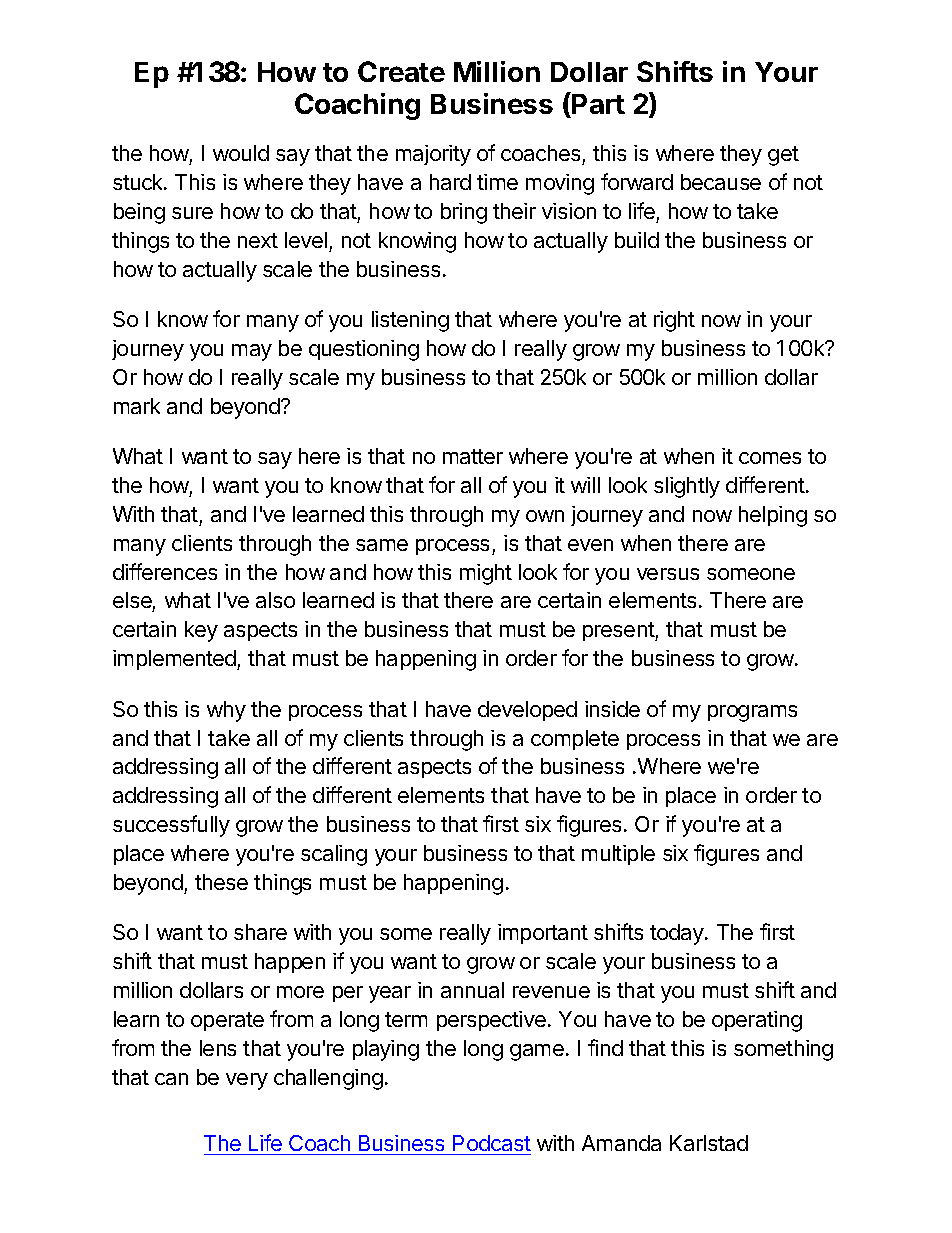 The width and height of the screenshot is (952, 1233). What do you see at coordinates (492, 1143) in the screenshot?
I see `Podcast` at bounding box center [492, 1143].
